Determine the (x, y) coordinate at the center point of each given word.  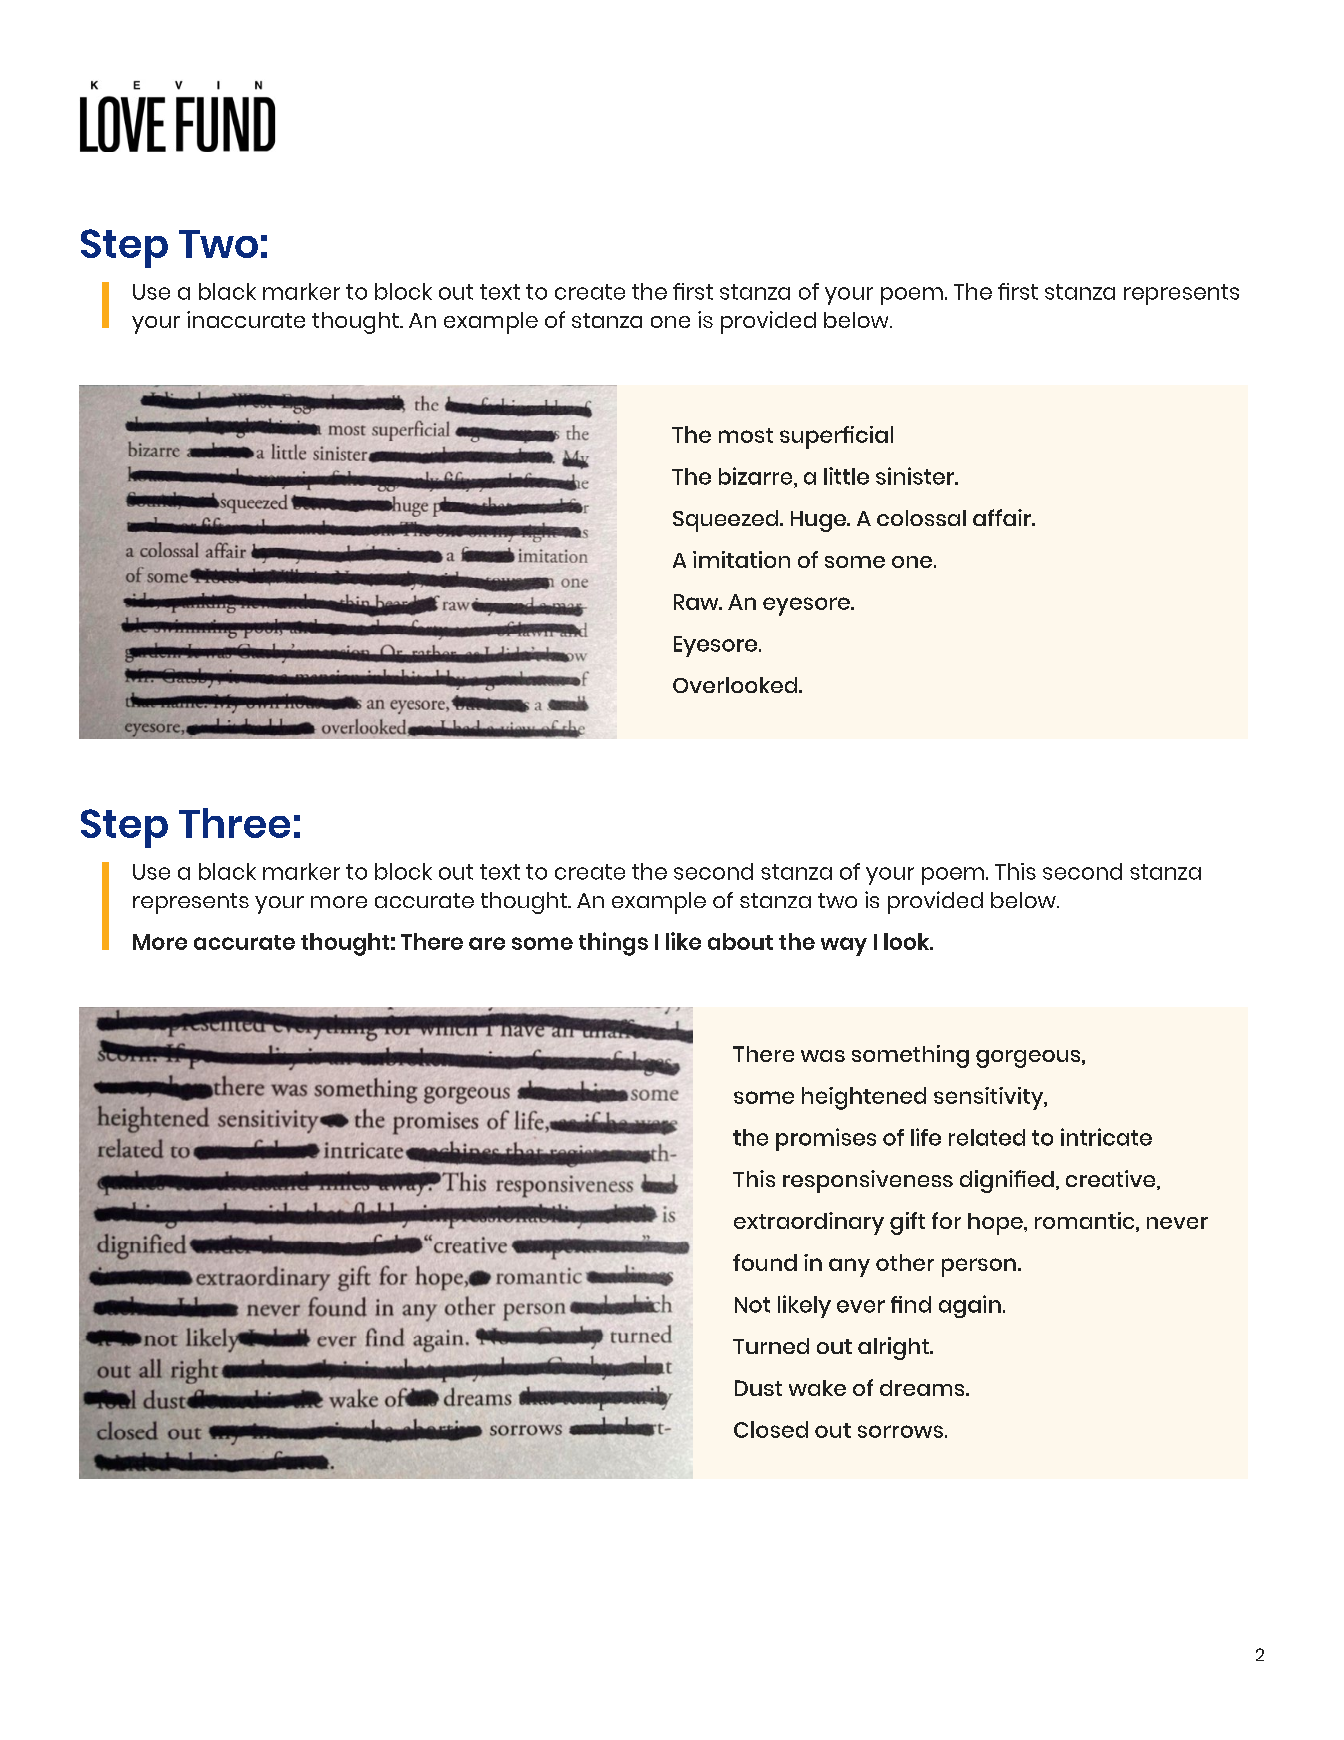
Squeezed (727, 521)
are (487, 943)
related (987, 1137)
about (740, 941)
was (823, 1056)
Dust (758, 1388)
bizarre (757, 476)
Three (234, 823)
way (844, 946)
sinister (916, 476)
